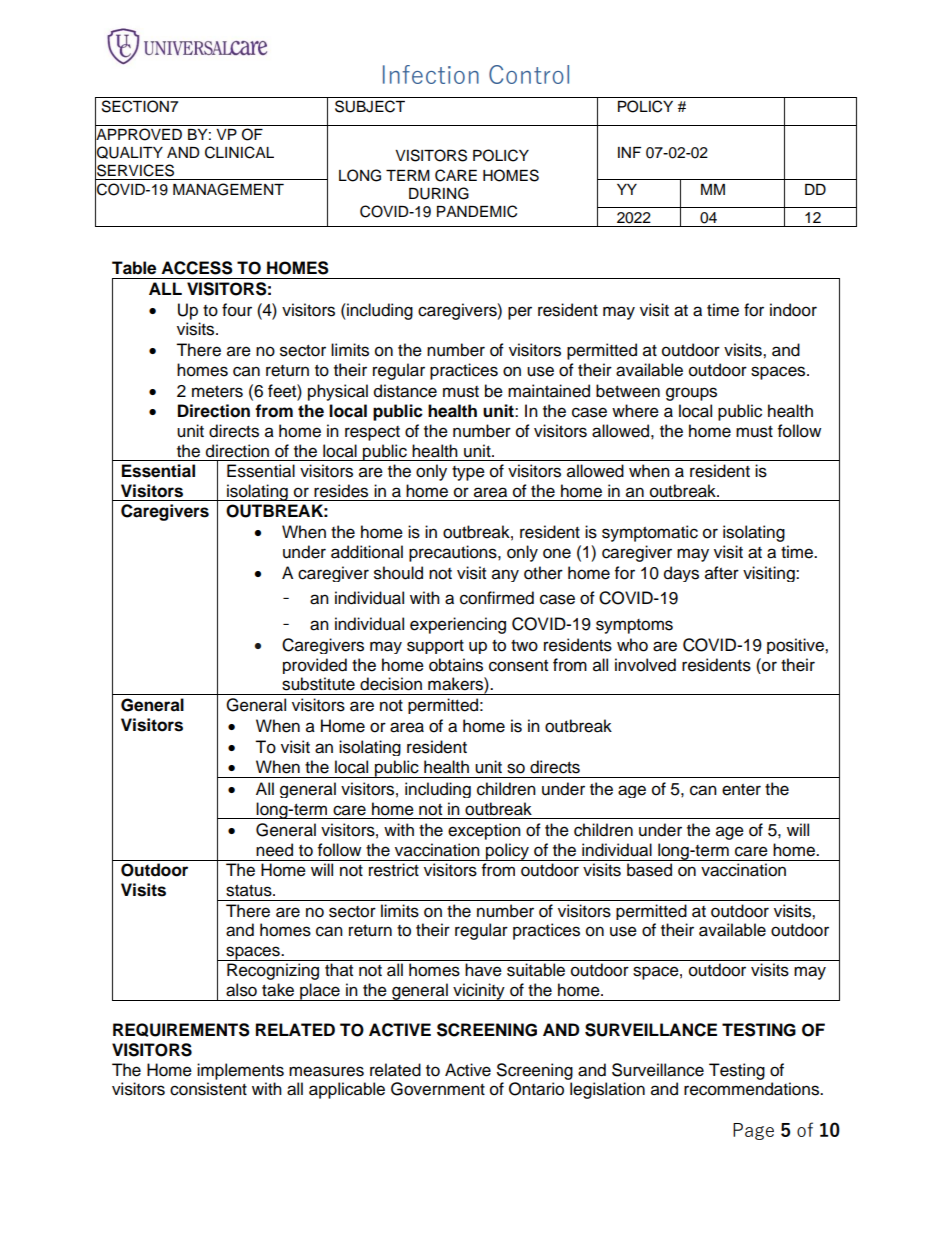 This document has width=952, height=1233. Describe the element at coordinates (274, 850) in the document. I see `need` at that location.
